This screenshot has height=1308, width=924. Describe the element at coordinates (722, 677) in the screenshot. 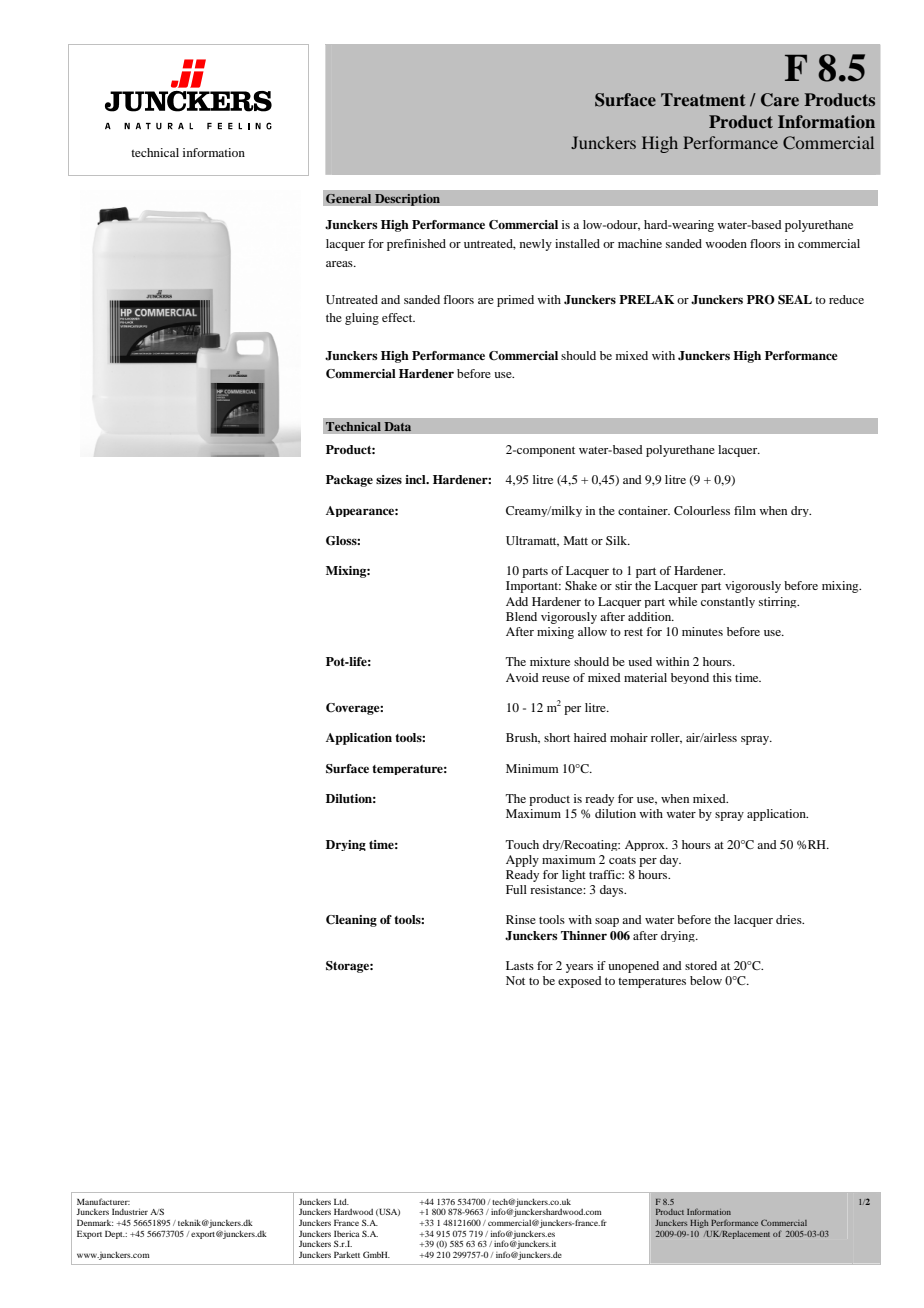

I see `this` at that location.
